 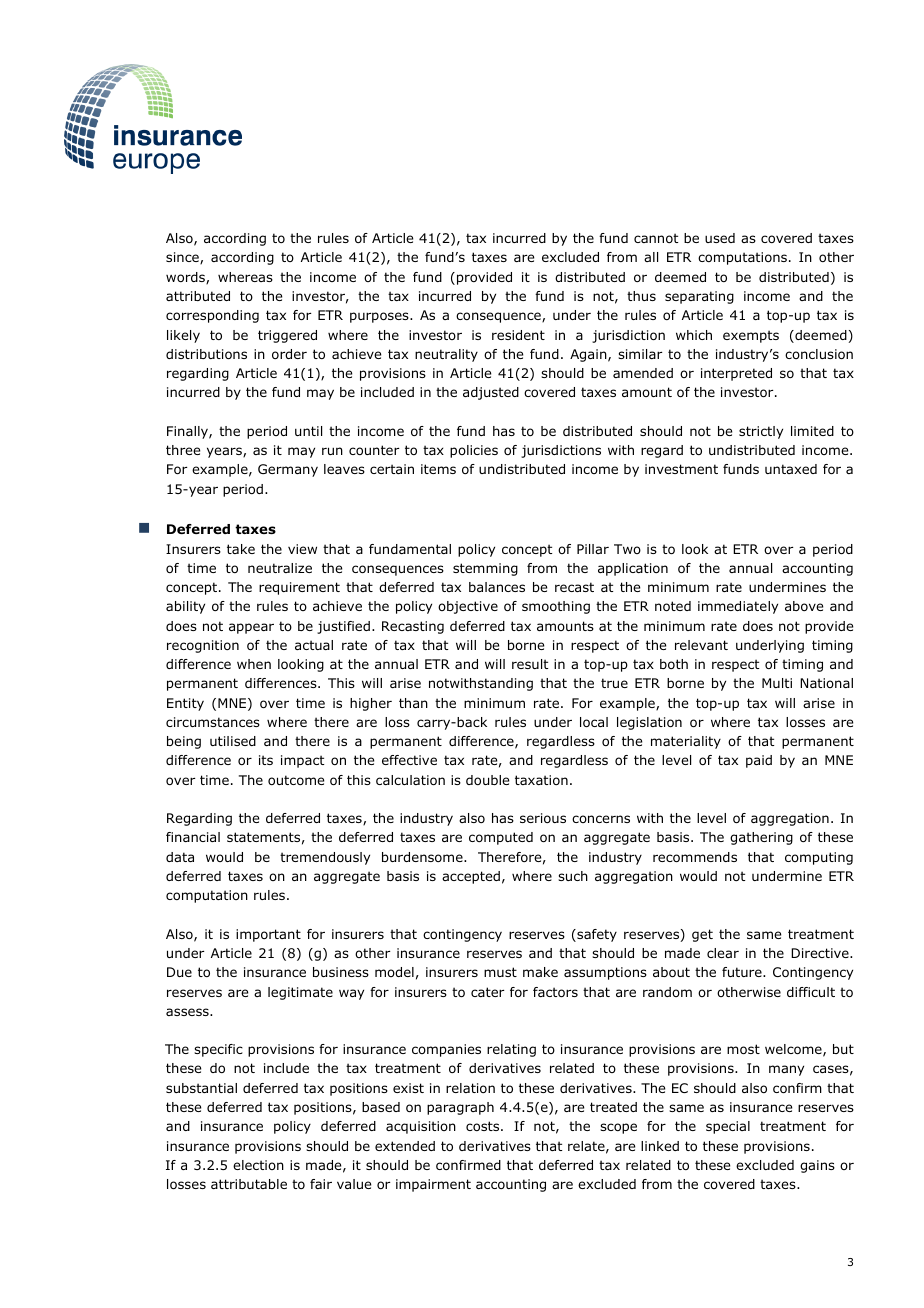 What do you see at coordinates (213, 722) in the screenshot?
I see `circumstances` at bounding box center [213, 722].
